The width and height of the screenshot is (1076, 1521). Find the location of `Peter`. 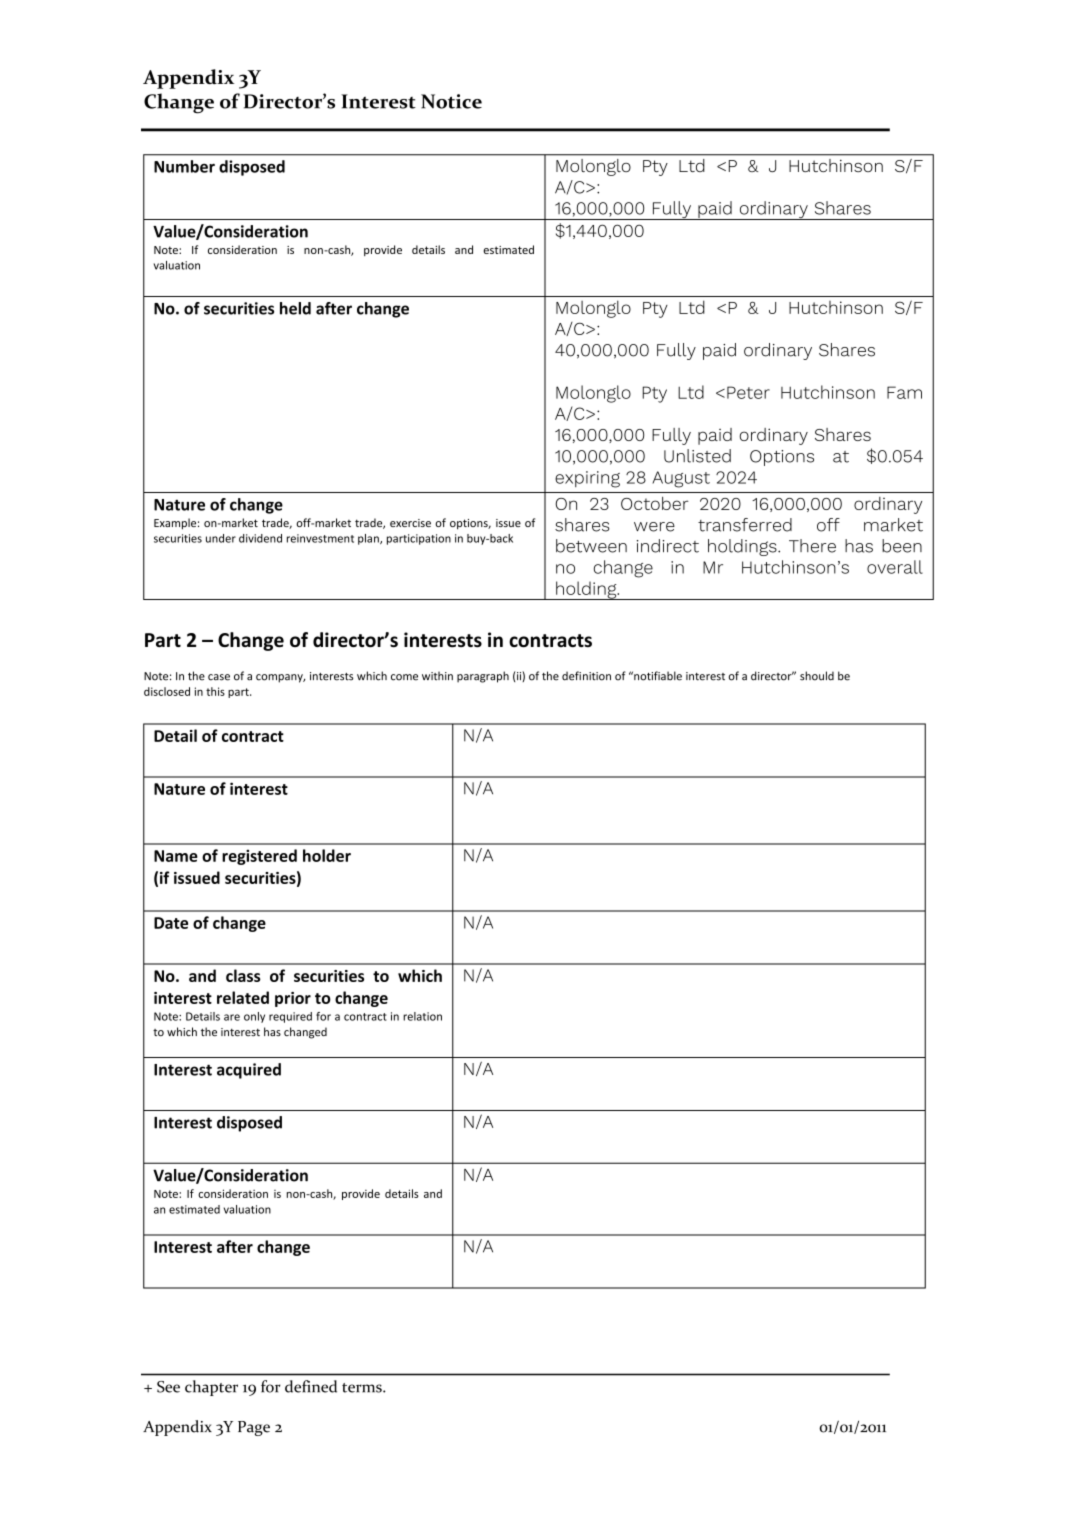

Peter is located at coordinates (748, 392).
